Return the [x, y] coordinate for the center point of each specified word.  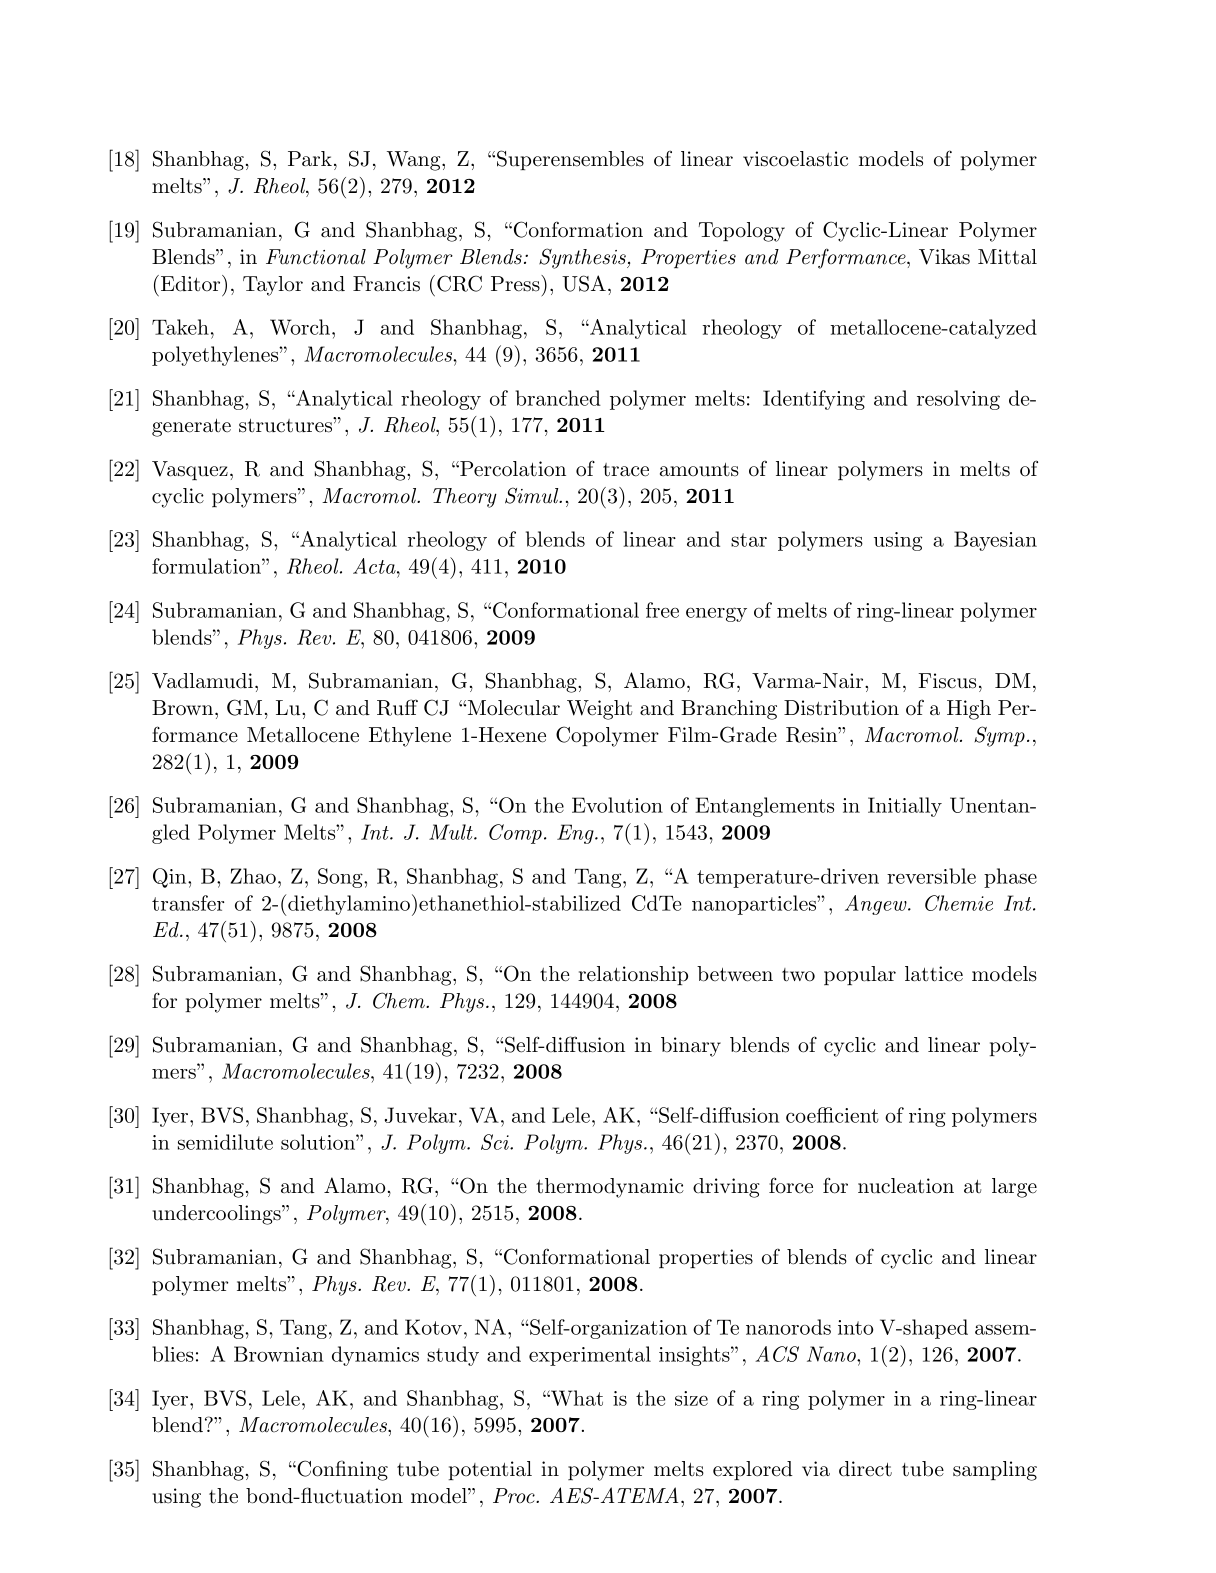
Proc [515, 1496]
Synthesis [583, 258]
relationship [633, 975]
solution [319, 1142]
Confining [341, 1470]
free [662, 610]
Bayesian [995, 541]
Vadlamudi [202, 681]
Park [310, 159]
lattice [934, 974]
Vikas [944, 257]
